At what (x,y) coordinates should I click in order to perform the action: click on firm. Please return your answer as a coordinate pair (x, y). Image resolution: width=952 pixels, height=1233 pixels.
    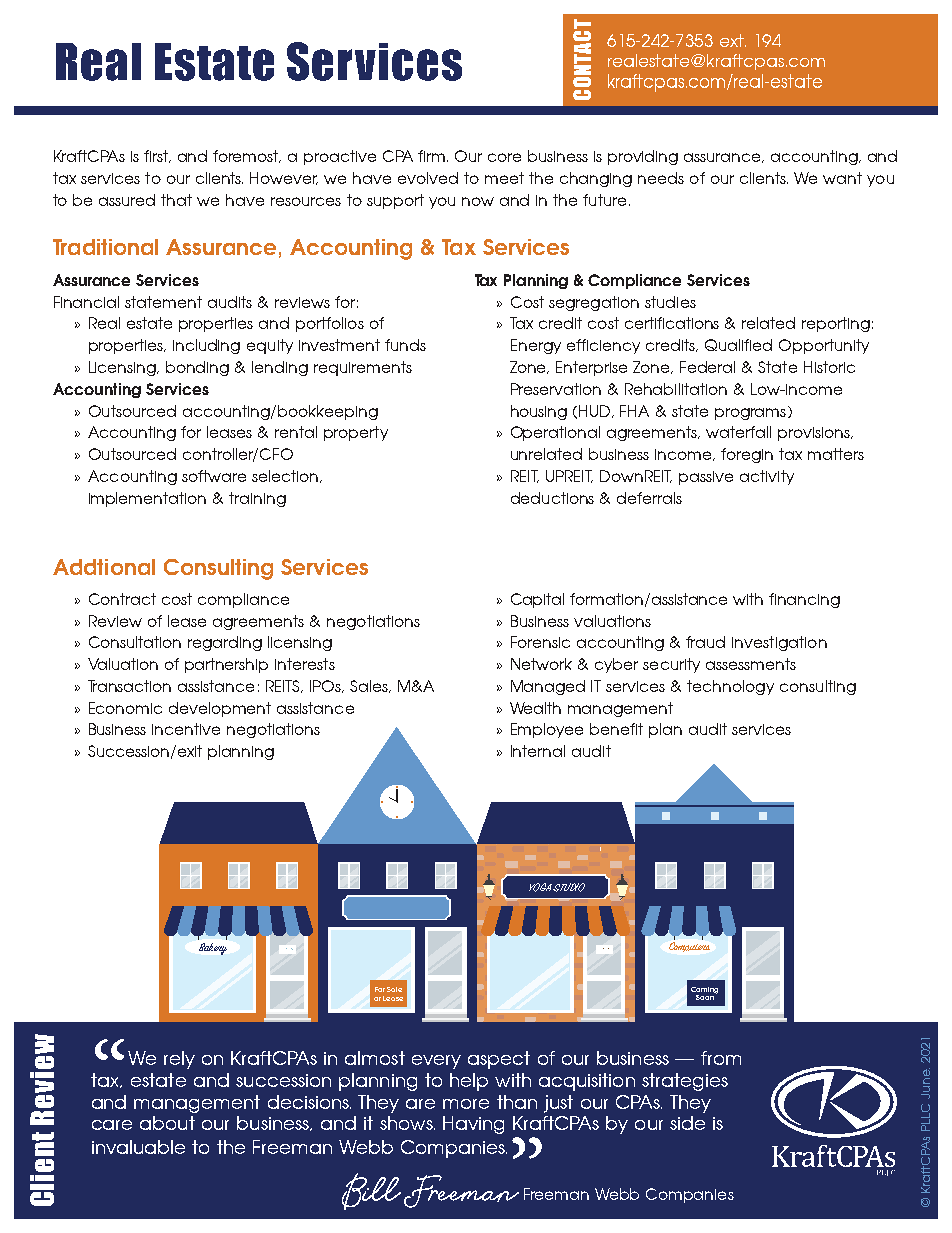
    Looking at the image, I should click on (433, 156).
